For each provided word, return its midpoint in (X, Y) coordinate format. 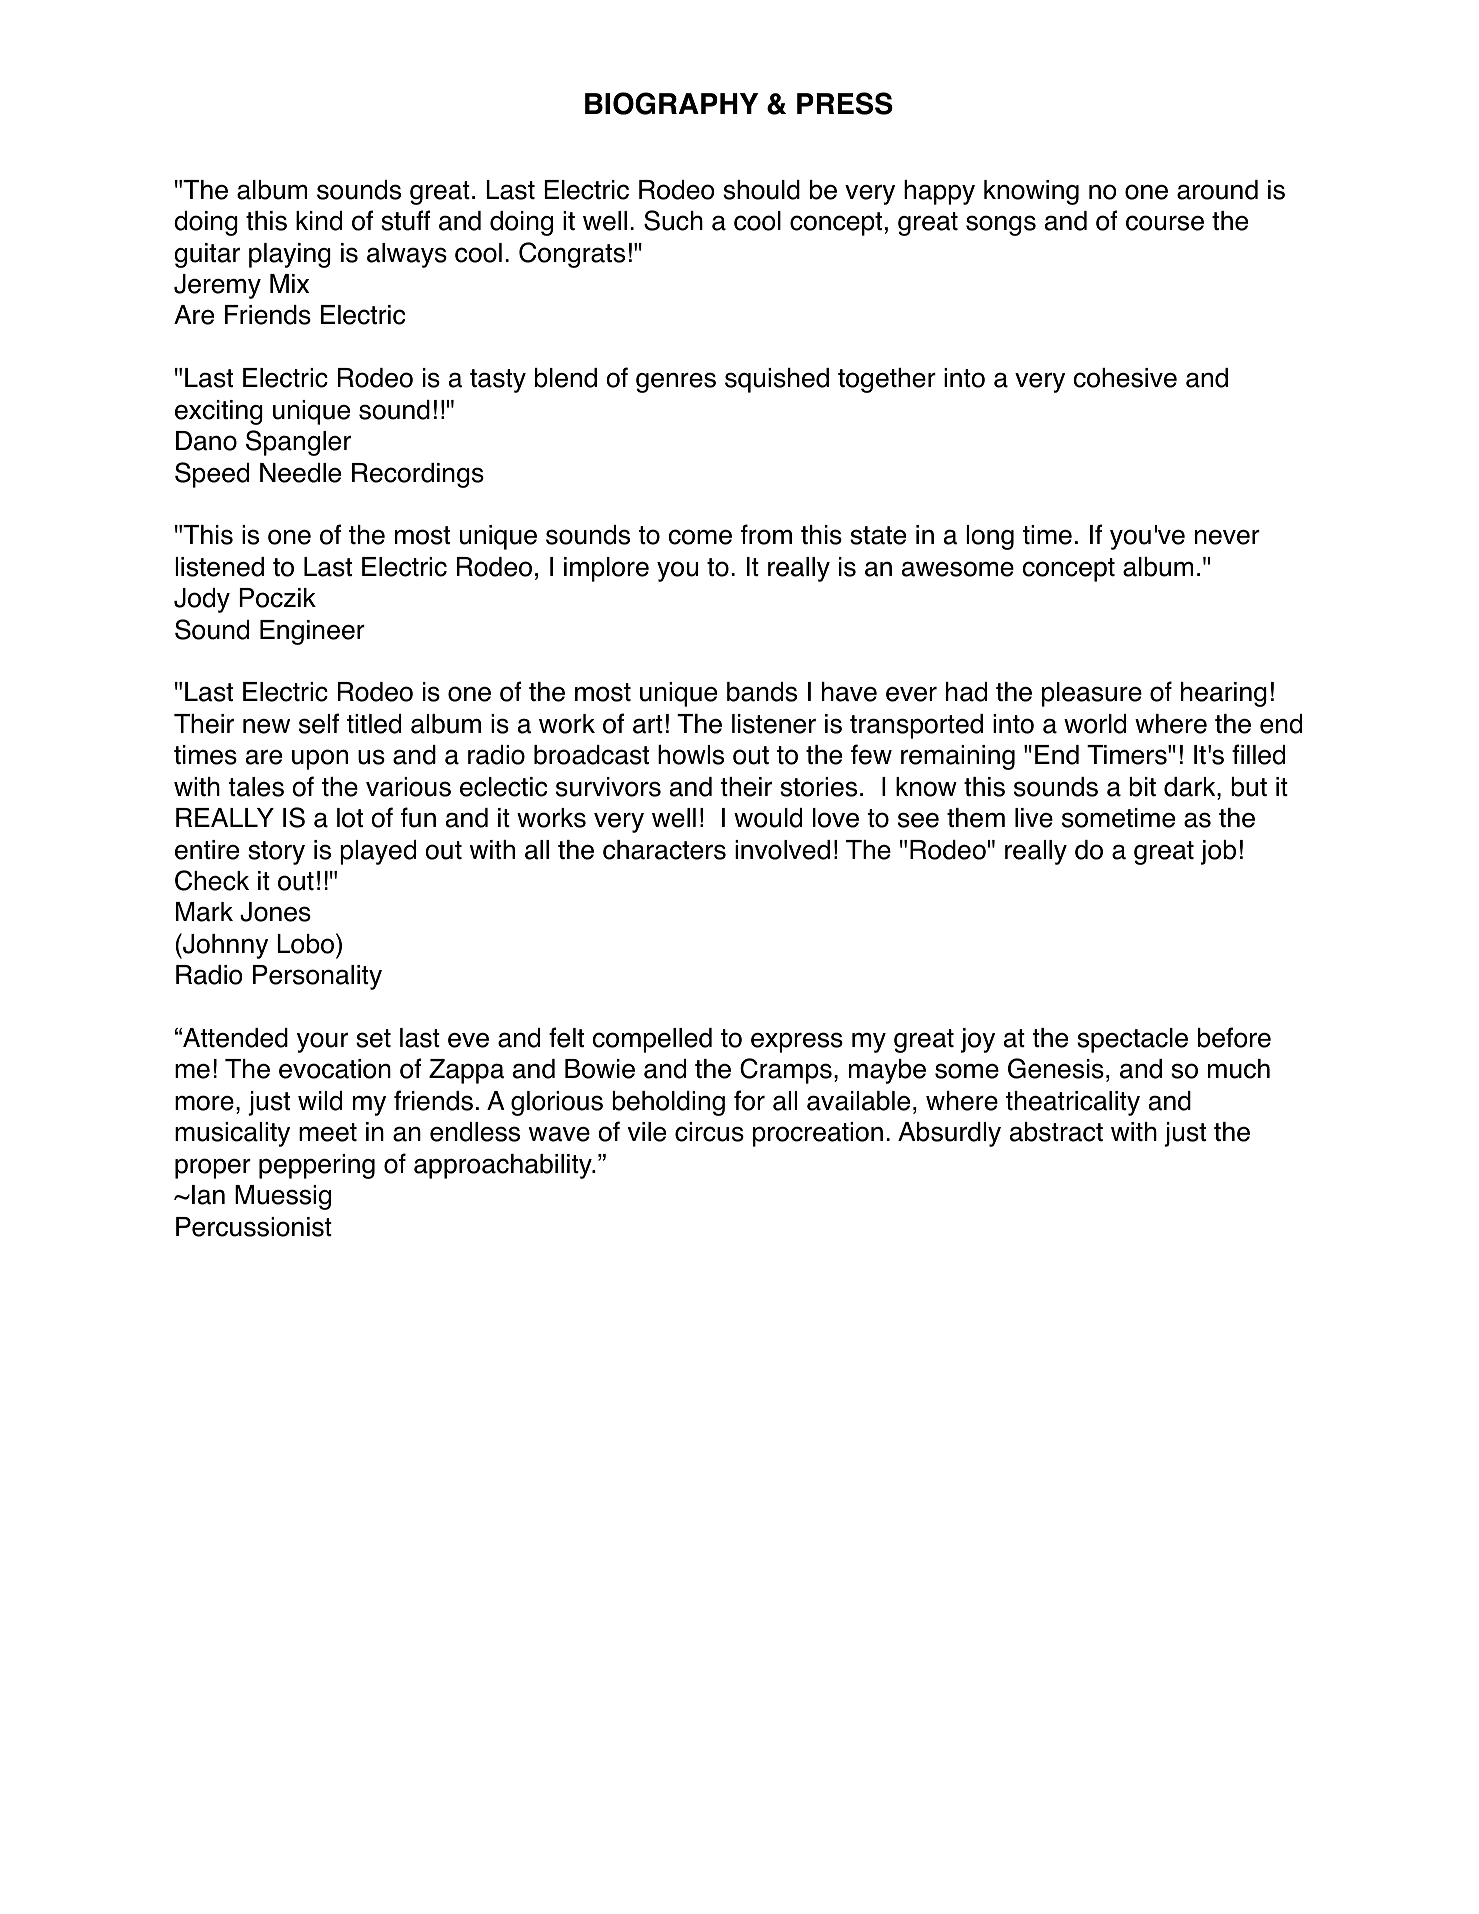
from (766, 534)
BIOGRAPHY (671, 103)
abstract (1056, 1132)
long (990, 537)
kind (319, 221)
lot (350, 818)
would (768, 818)
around (1217, 190)
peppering (317, 1166)
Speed (212, 475)
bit (1142, 787)
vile (647, 1132)
